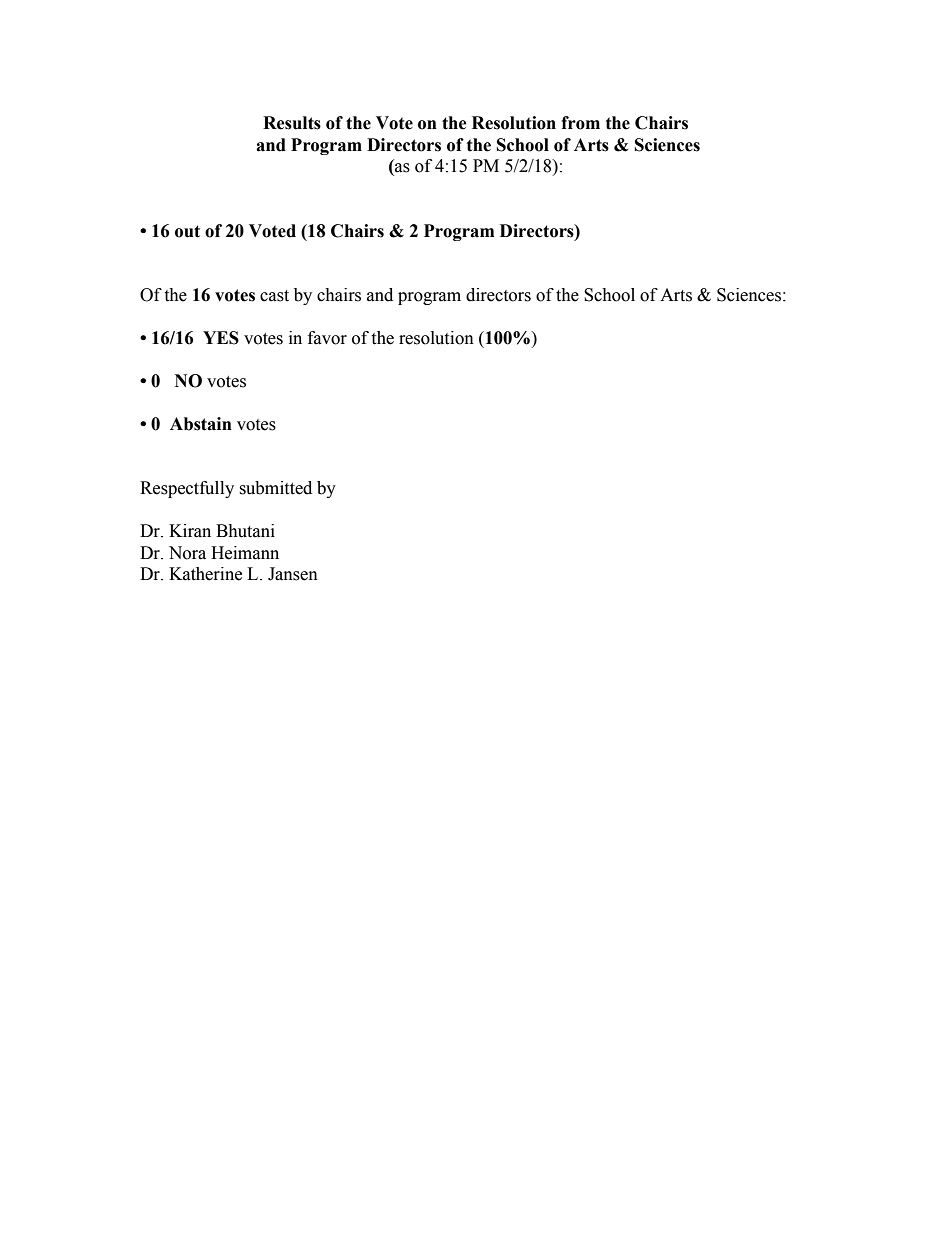 This screenshot has width=952, height=1233. I want to click on YES, so click(221, 338).
